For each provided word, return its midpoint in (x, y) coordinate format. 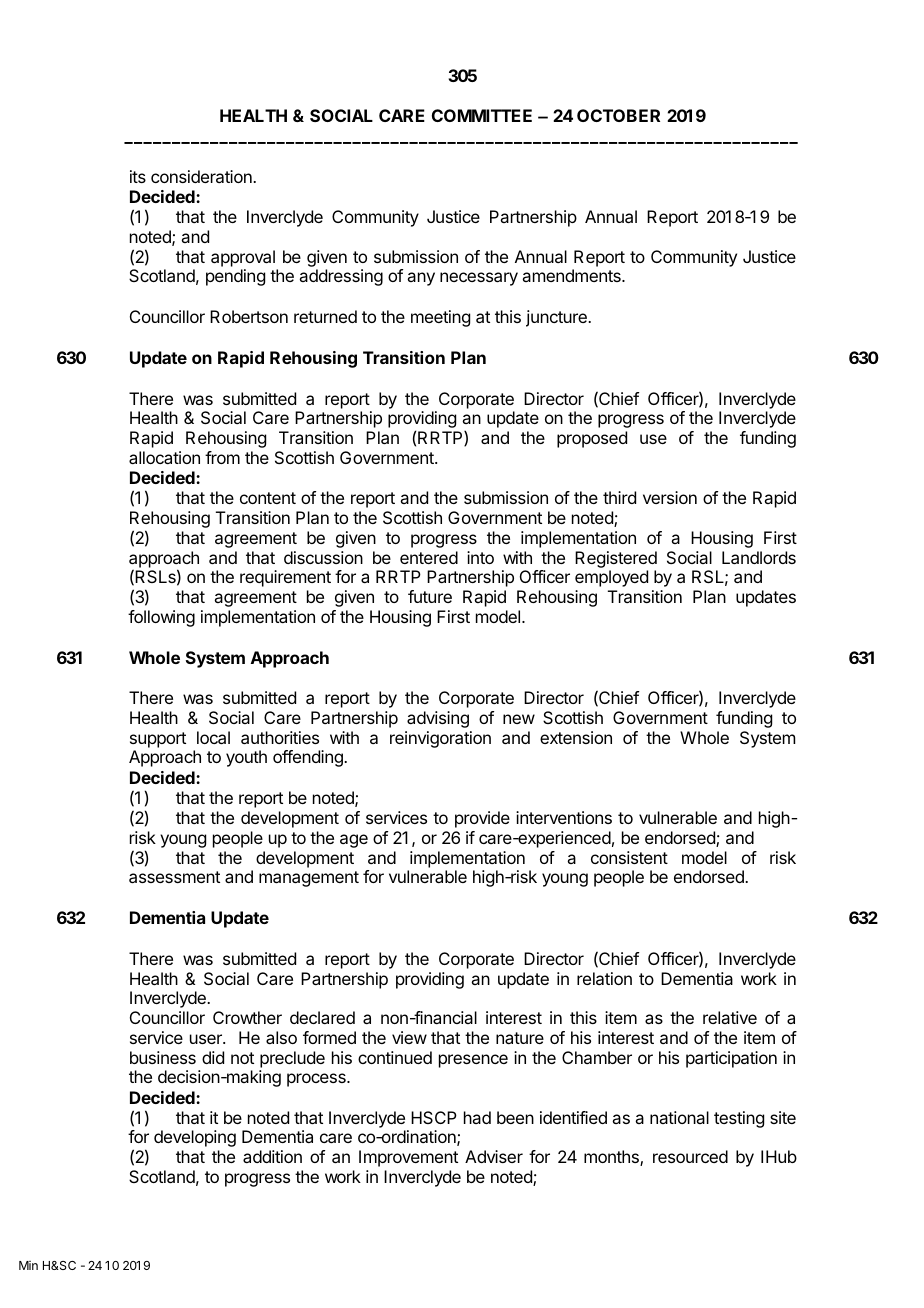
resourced (690, 1156)
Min (28, 1265)
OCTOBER (618, 115)
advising (438, 719)
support (158, 740)
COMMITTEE (482, 115)
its (138, 176)
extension (576, 737)
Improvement (408, 1158)
